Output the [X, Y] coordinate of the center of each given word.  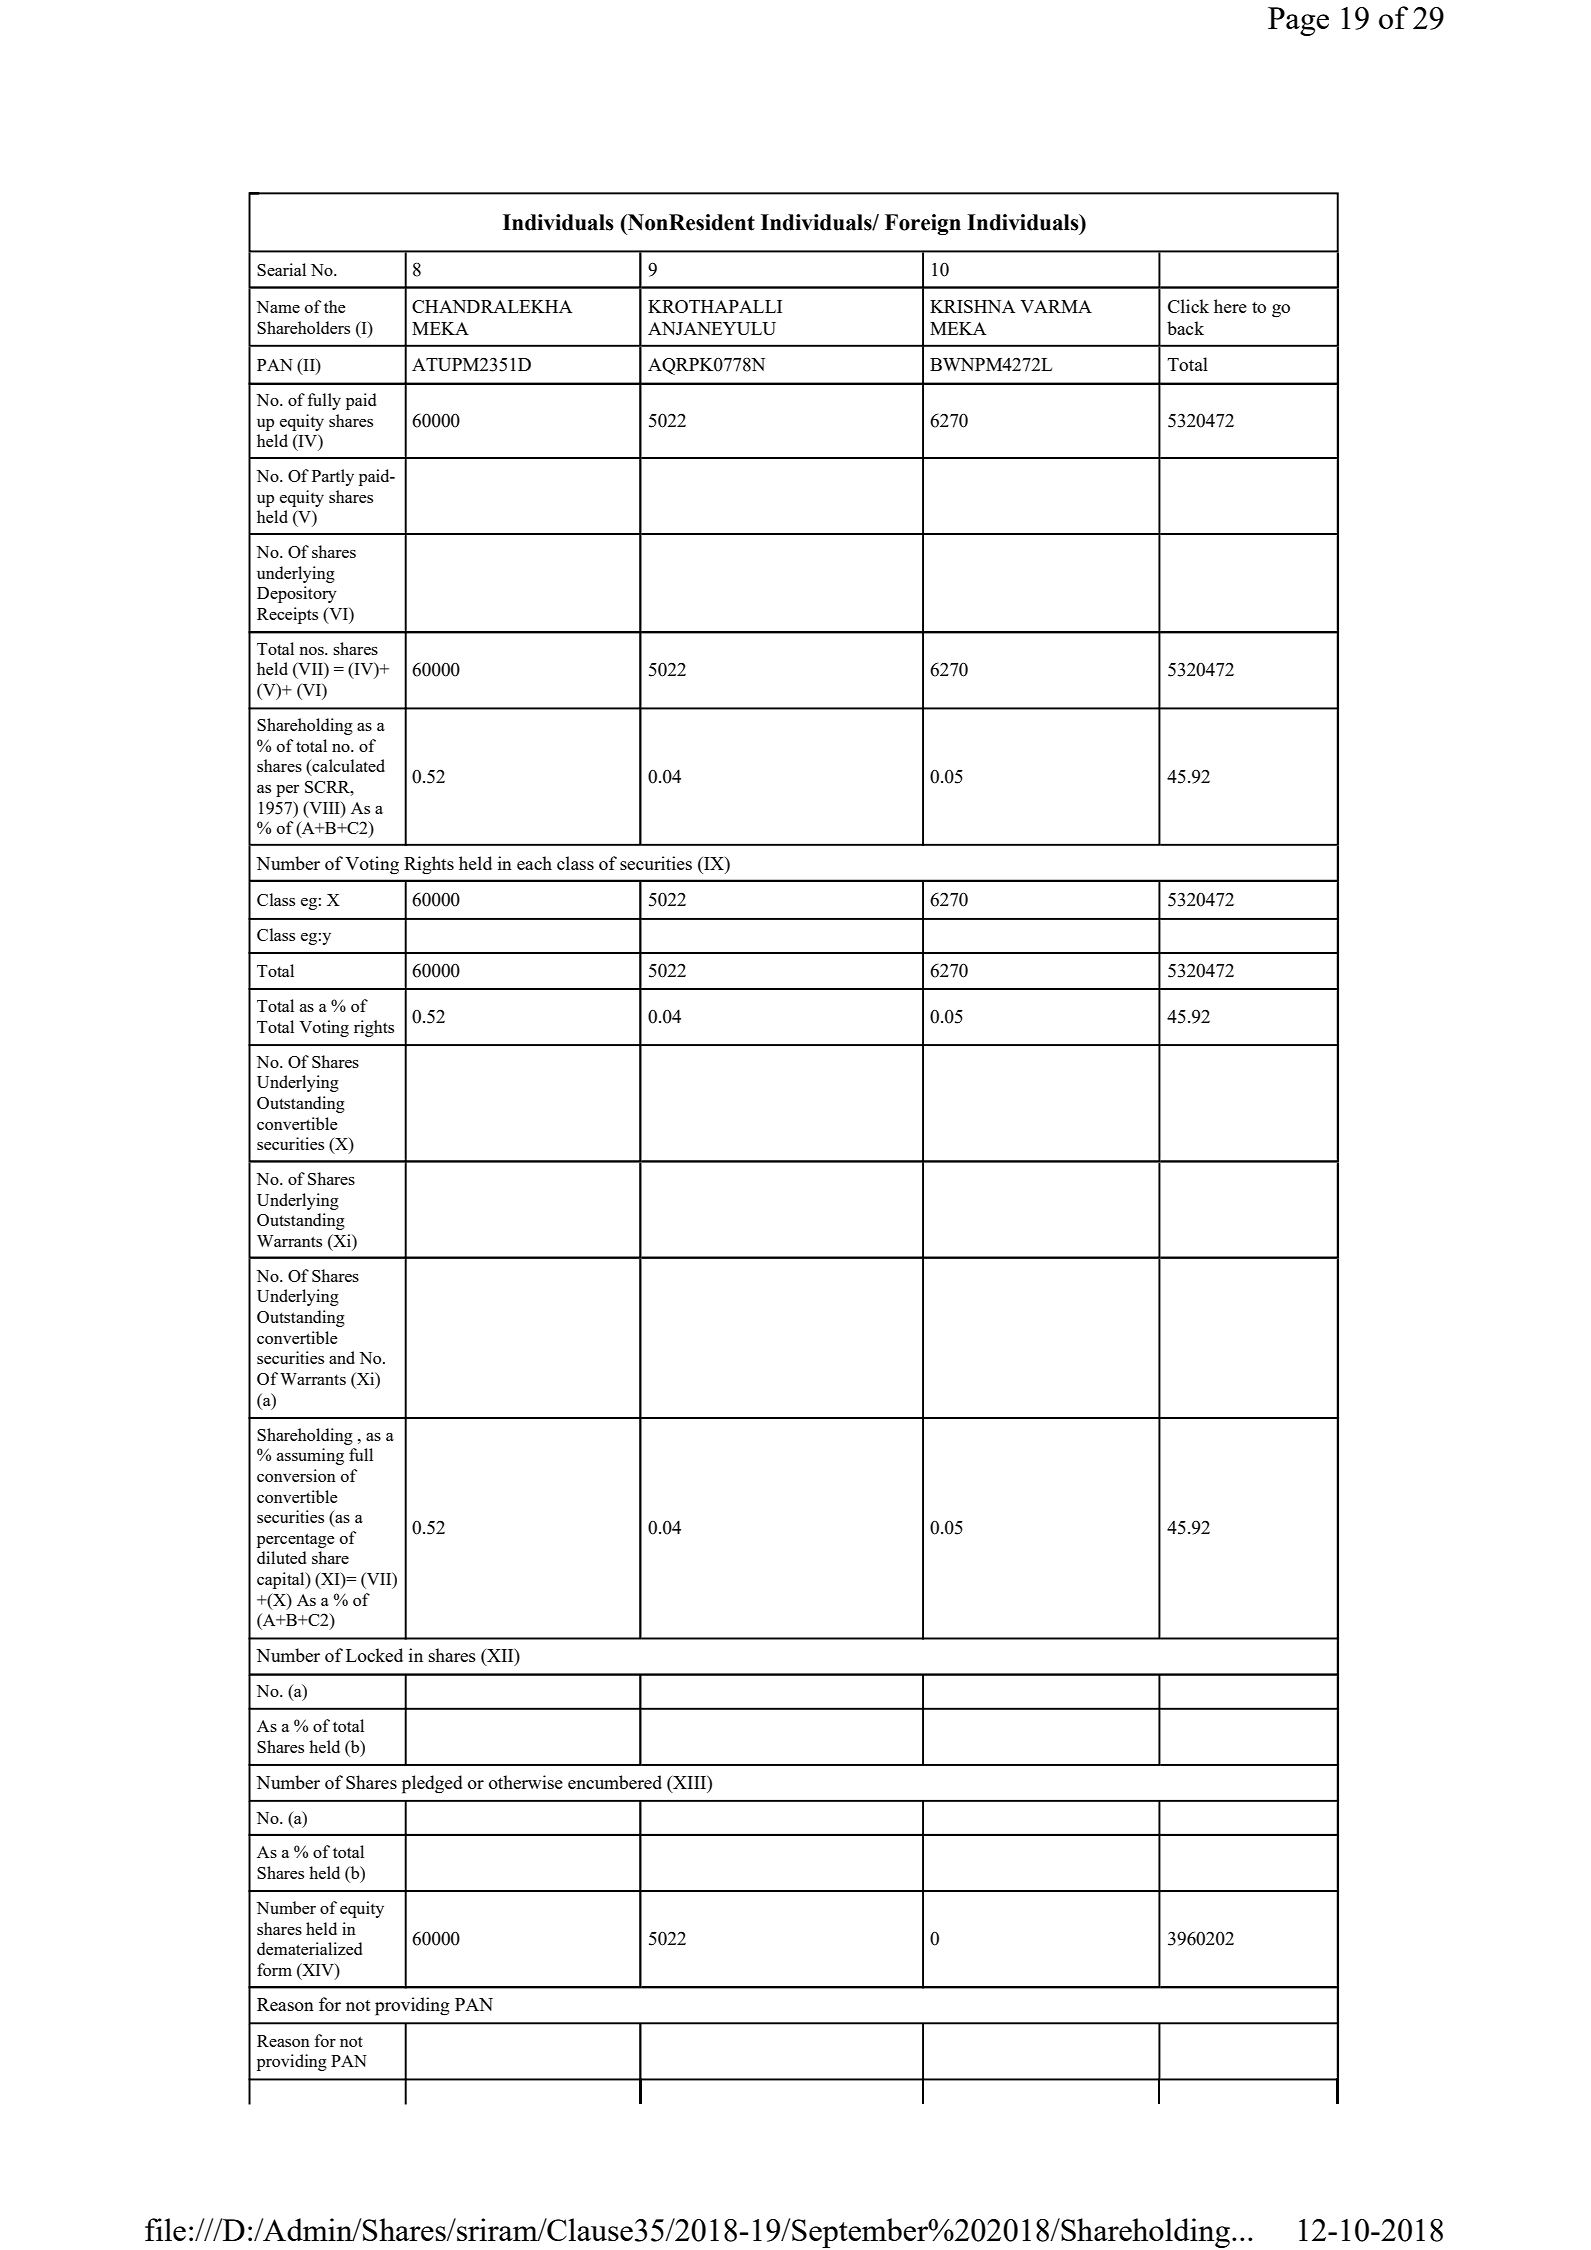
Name [278, 307]
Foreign [923, 224]
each [534, 863]
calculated [347, 767]
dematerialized [309, 1948]
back [1185, 328]
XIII [690, 1782]
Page [1298, 21]
